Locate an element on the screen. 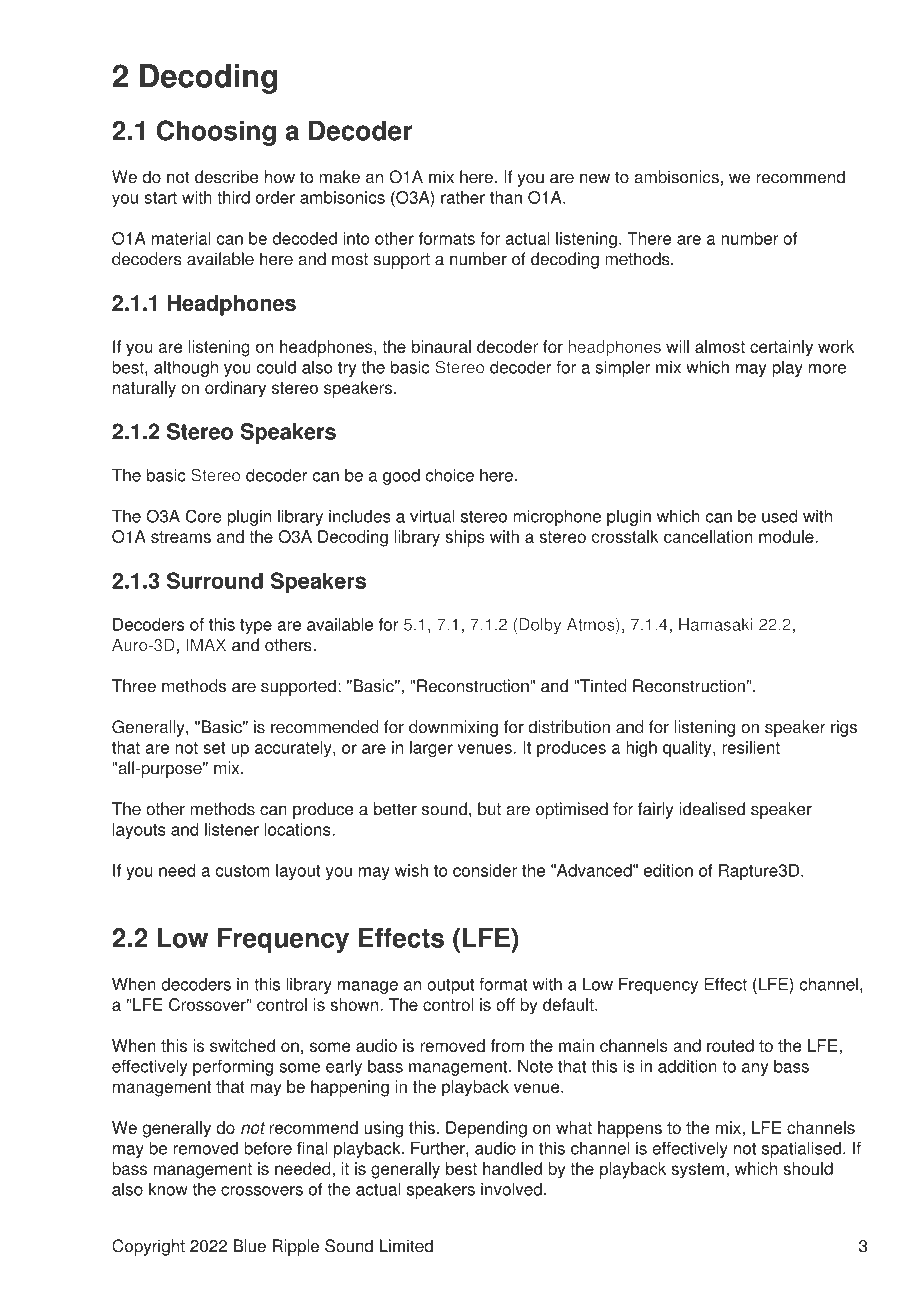 This screenshot has width=924, height=1308. involved is located at coordinates (511, 1189).
